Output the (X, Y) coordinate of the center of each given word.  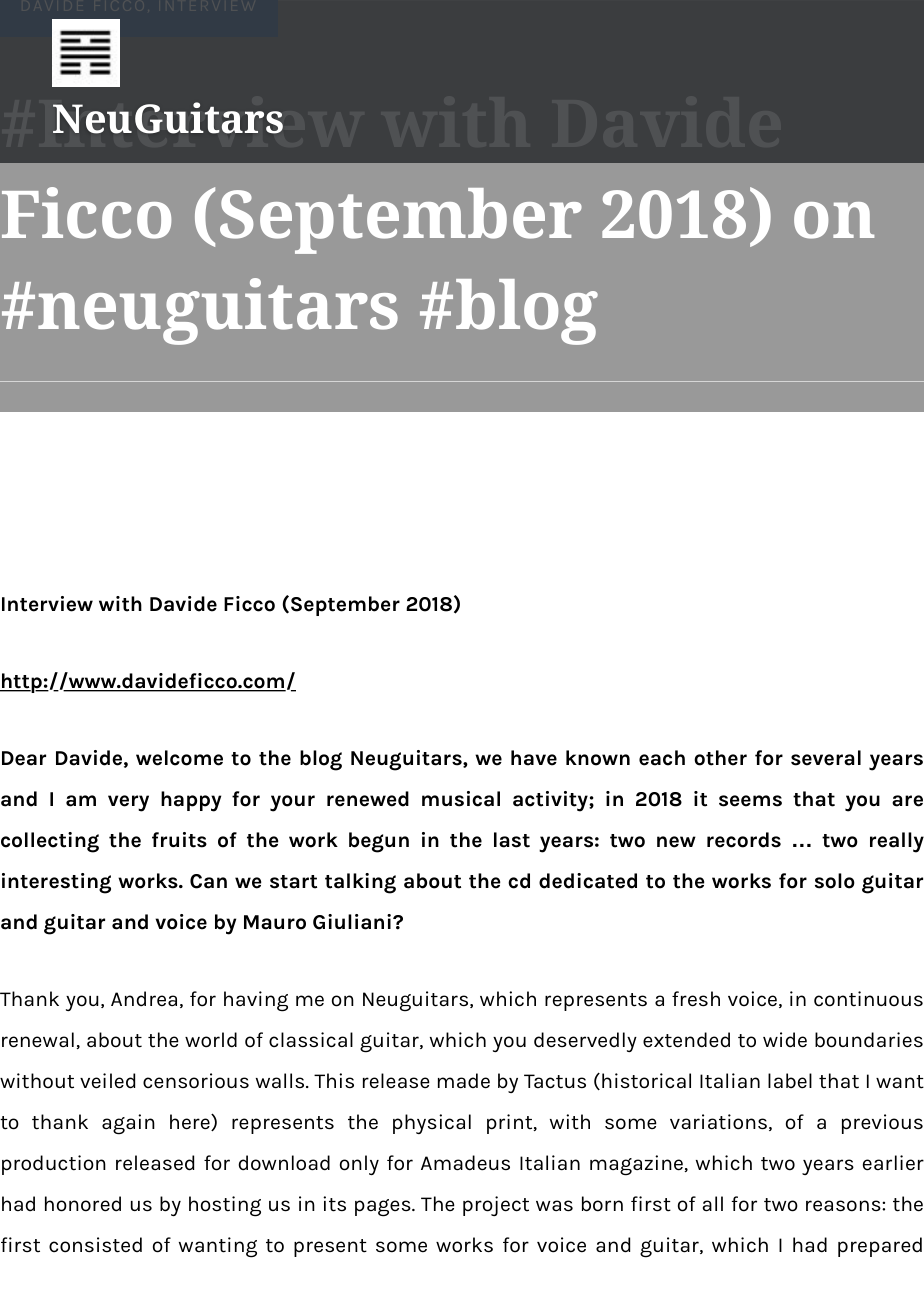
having (256, 1001)
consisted (95, 1245)
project (496, 1206)
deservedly (585, 1042)
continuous (868, 999)
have (534, 758)
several (826, 758)
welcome (179, 758)
